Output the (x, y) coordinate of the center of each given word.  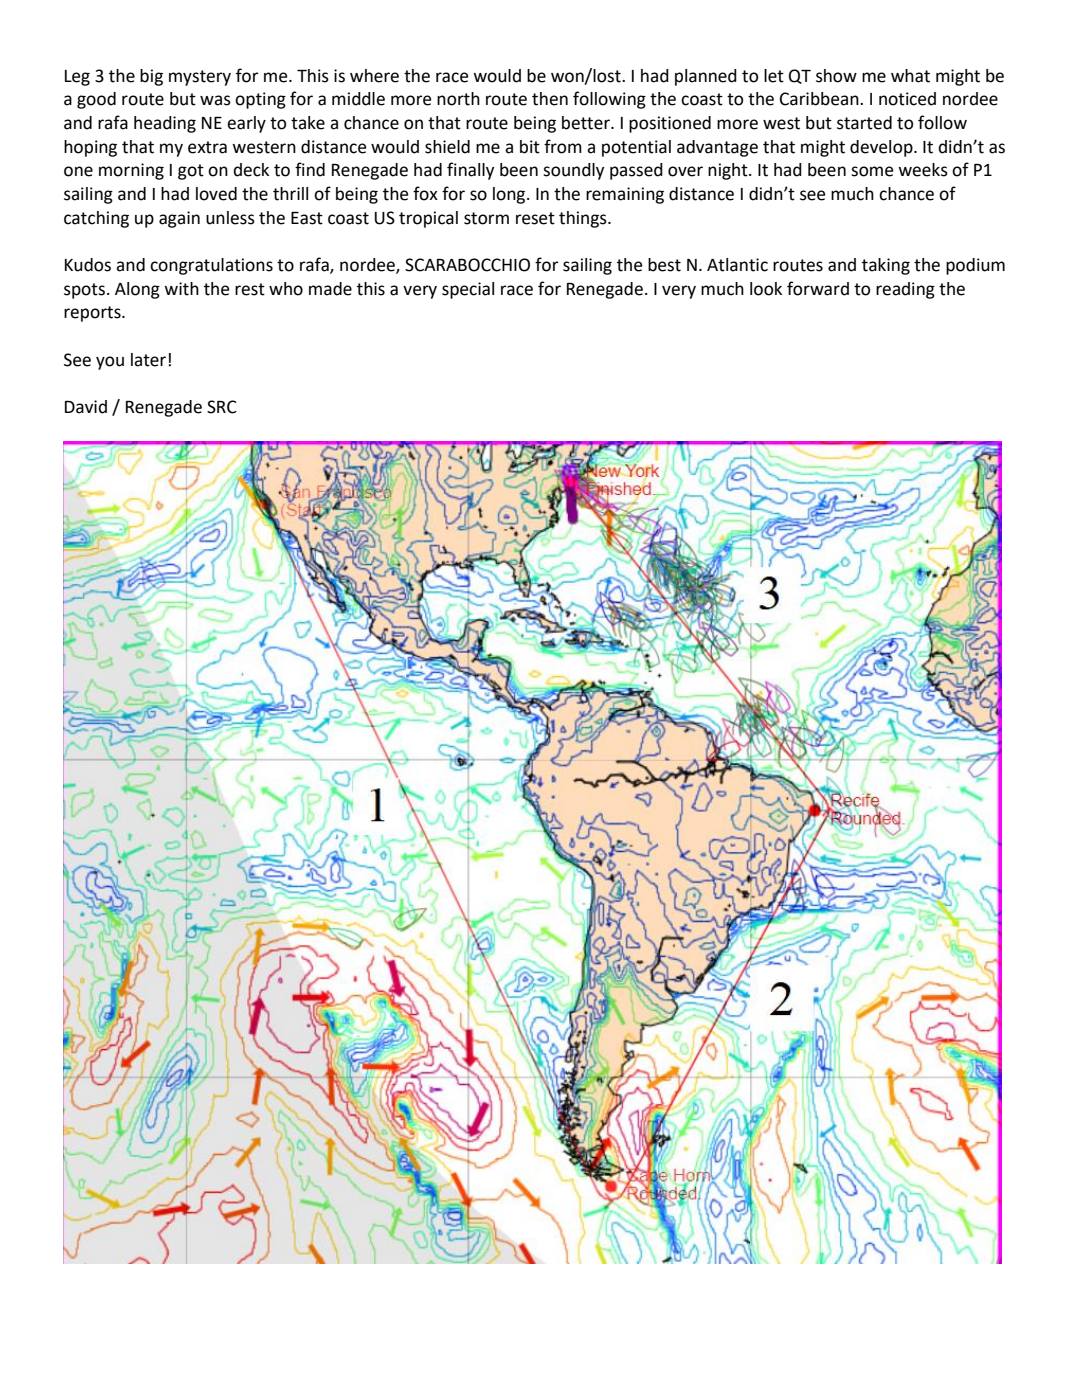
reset (535, 218)
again (179, 219)
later (150, 360)
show (836, 76)
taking (886, 266)
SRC (222, 407)
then (550, 99)
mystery (200, 78)
